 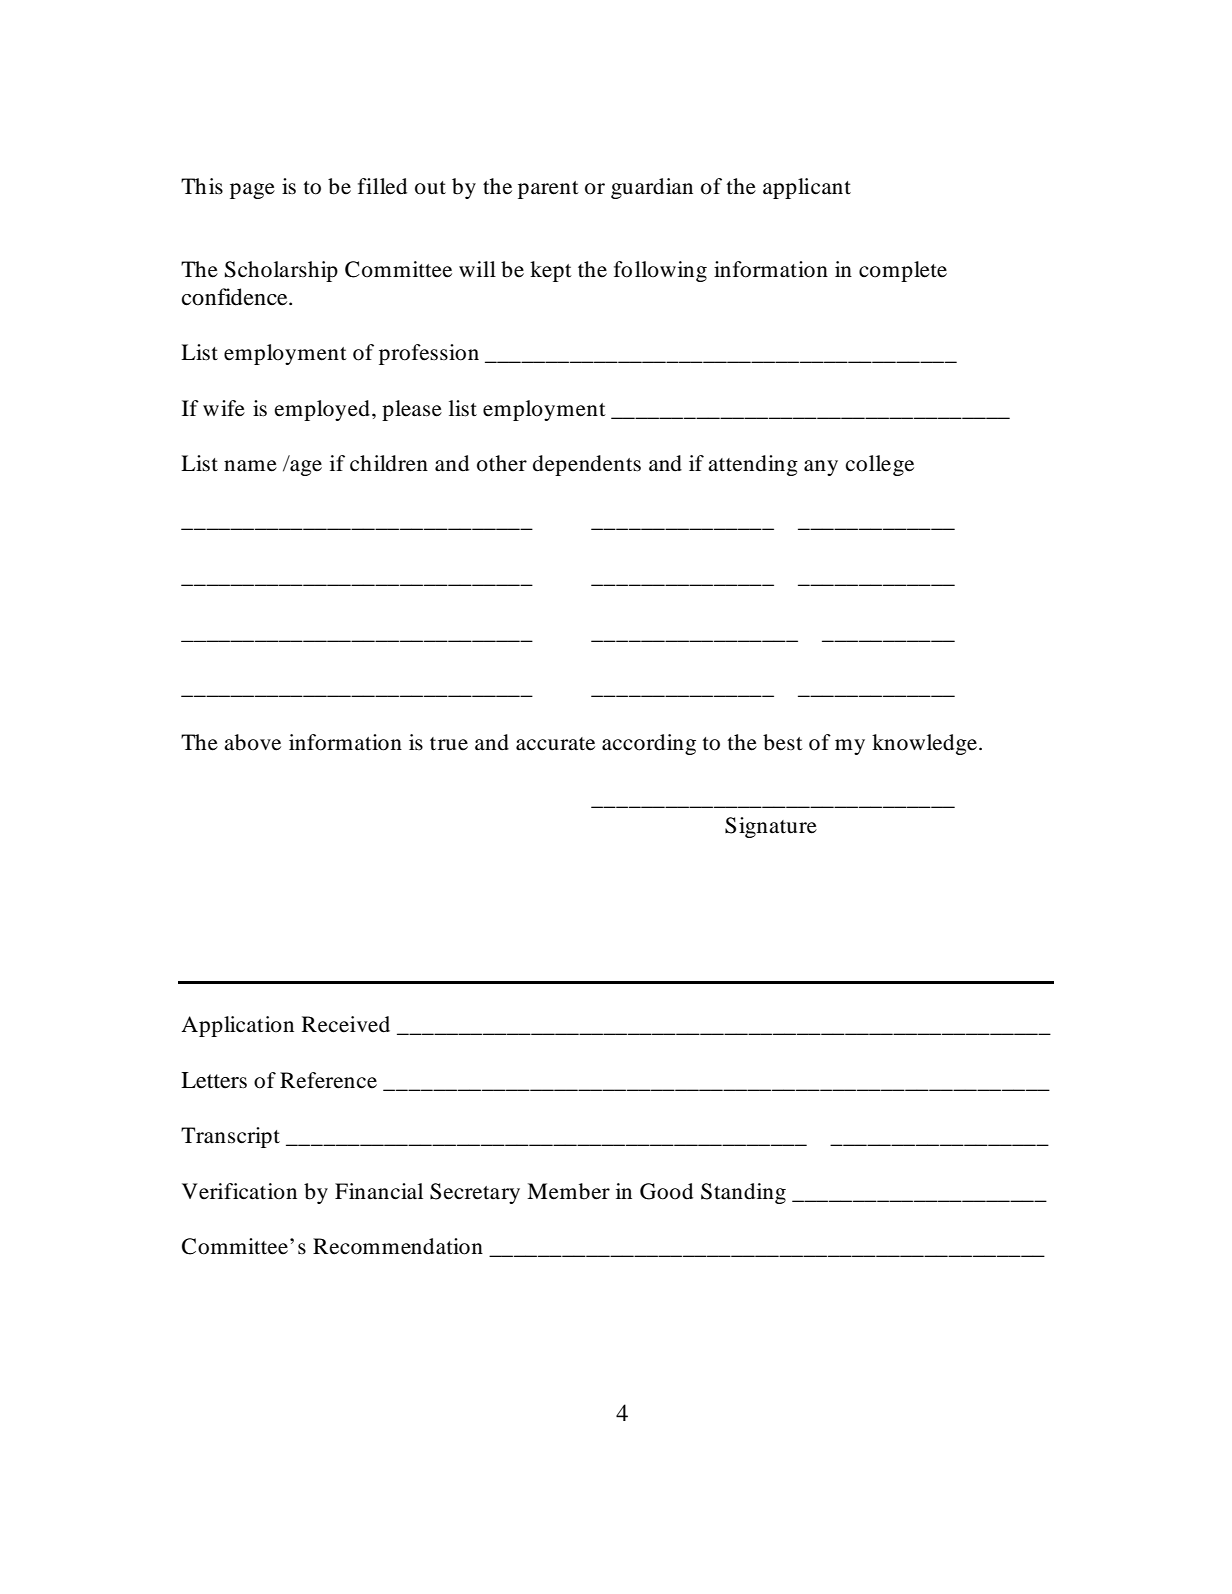 I want to click on Verification, so click(x=239, y=1191).
